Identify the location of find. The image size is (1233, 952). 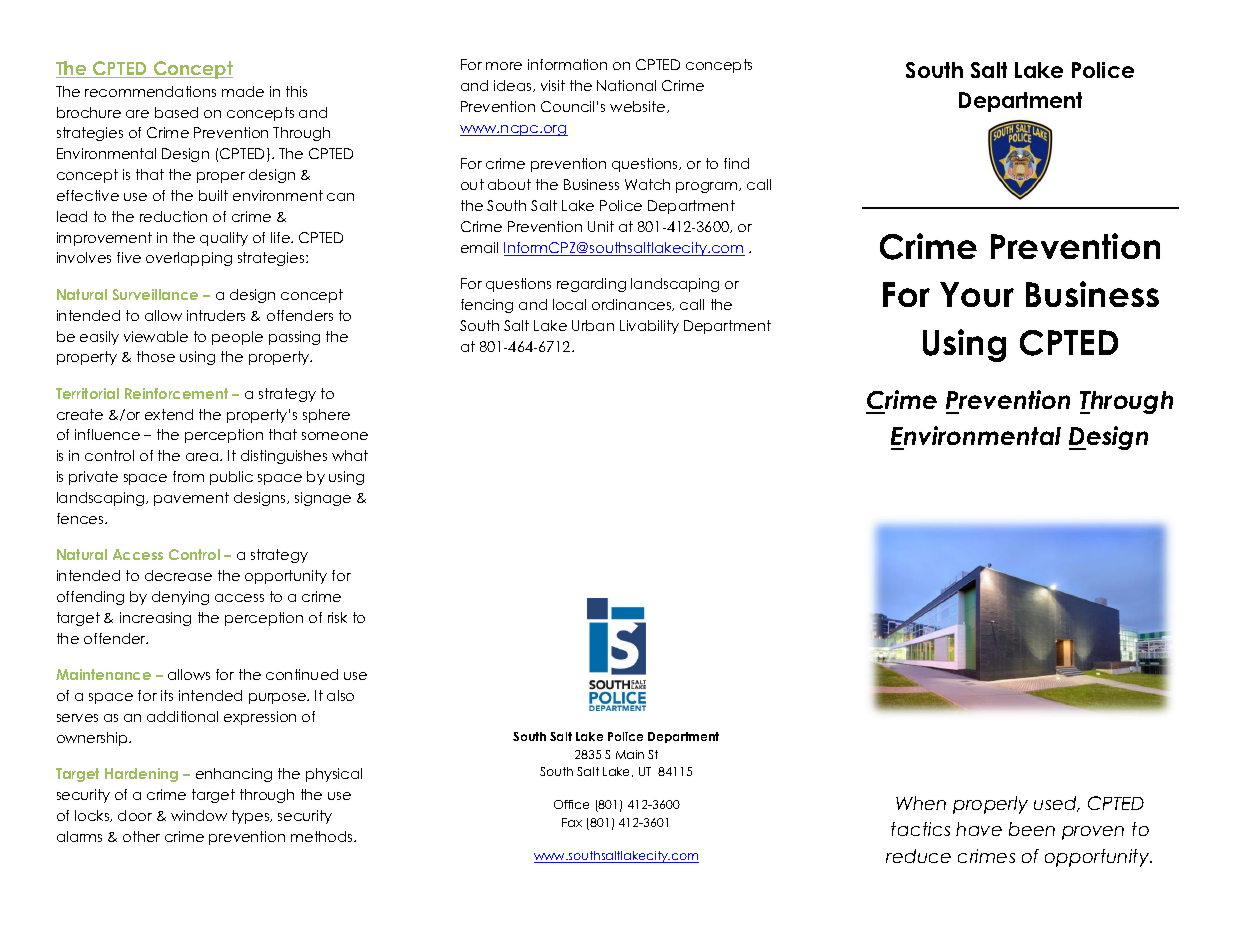
(736, 163).
